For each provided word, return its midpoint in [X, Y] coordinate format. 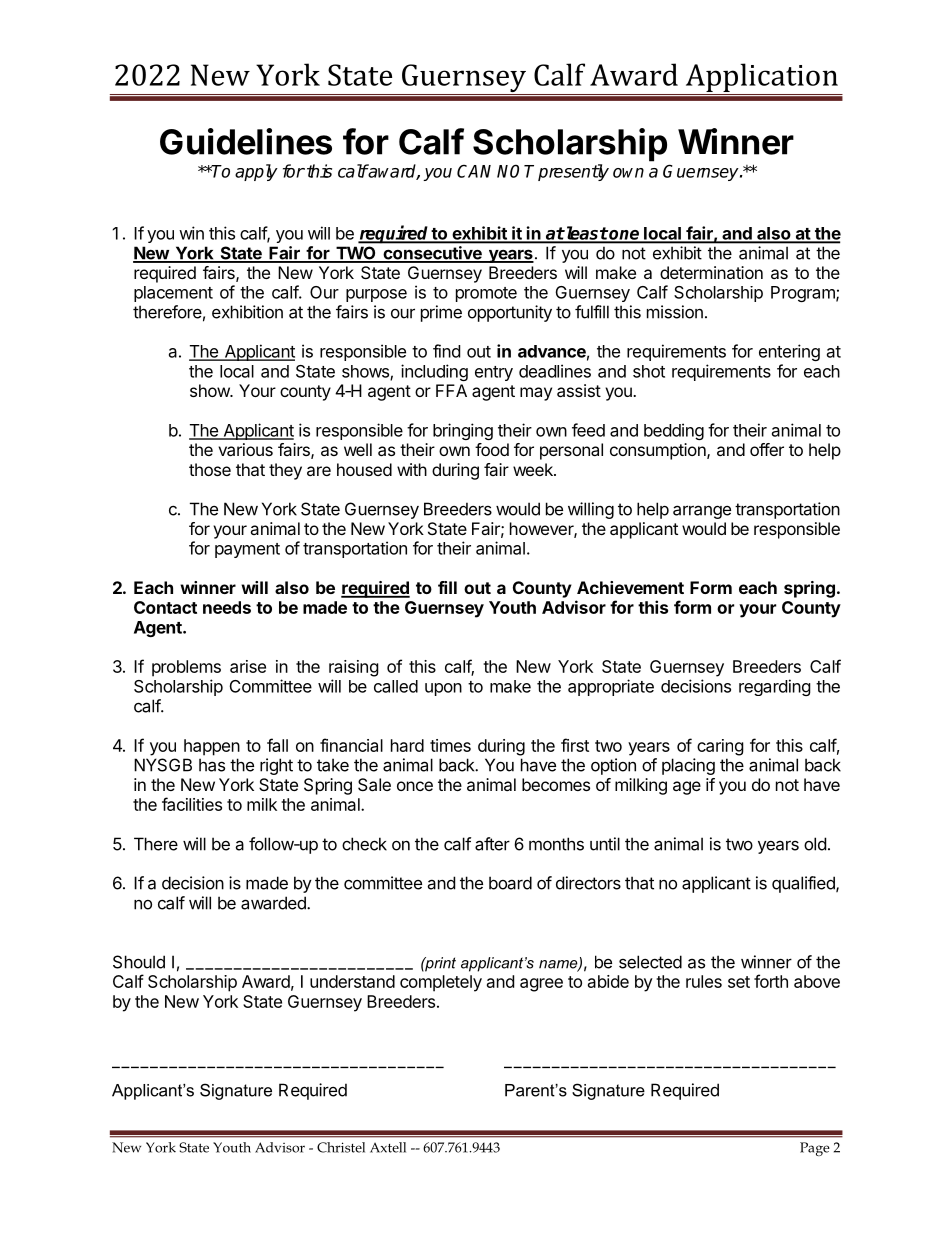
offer [767, 449]
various [245, 449]
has [212, 765]
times [450, 745]
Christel [341, 1147]
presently [573, 172]
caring [720, 747]
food [492, 449]
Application [761, 79]
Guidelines [246, 141]
